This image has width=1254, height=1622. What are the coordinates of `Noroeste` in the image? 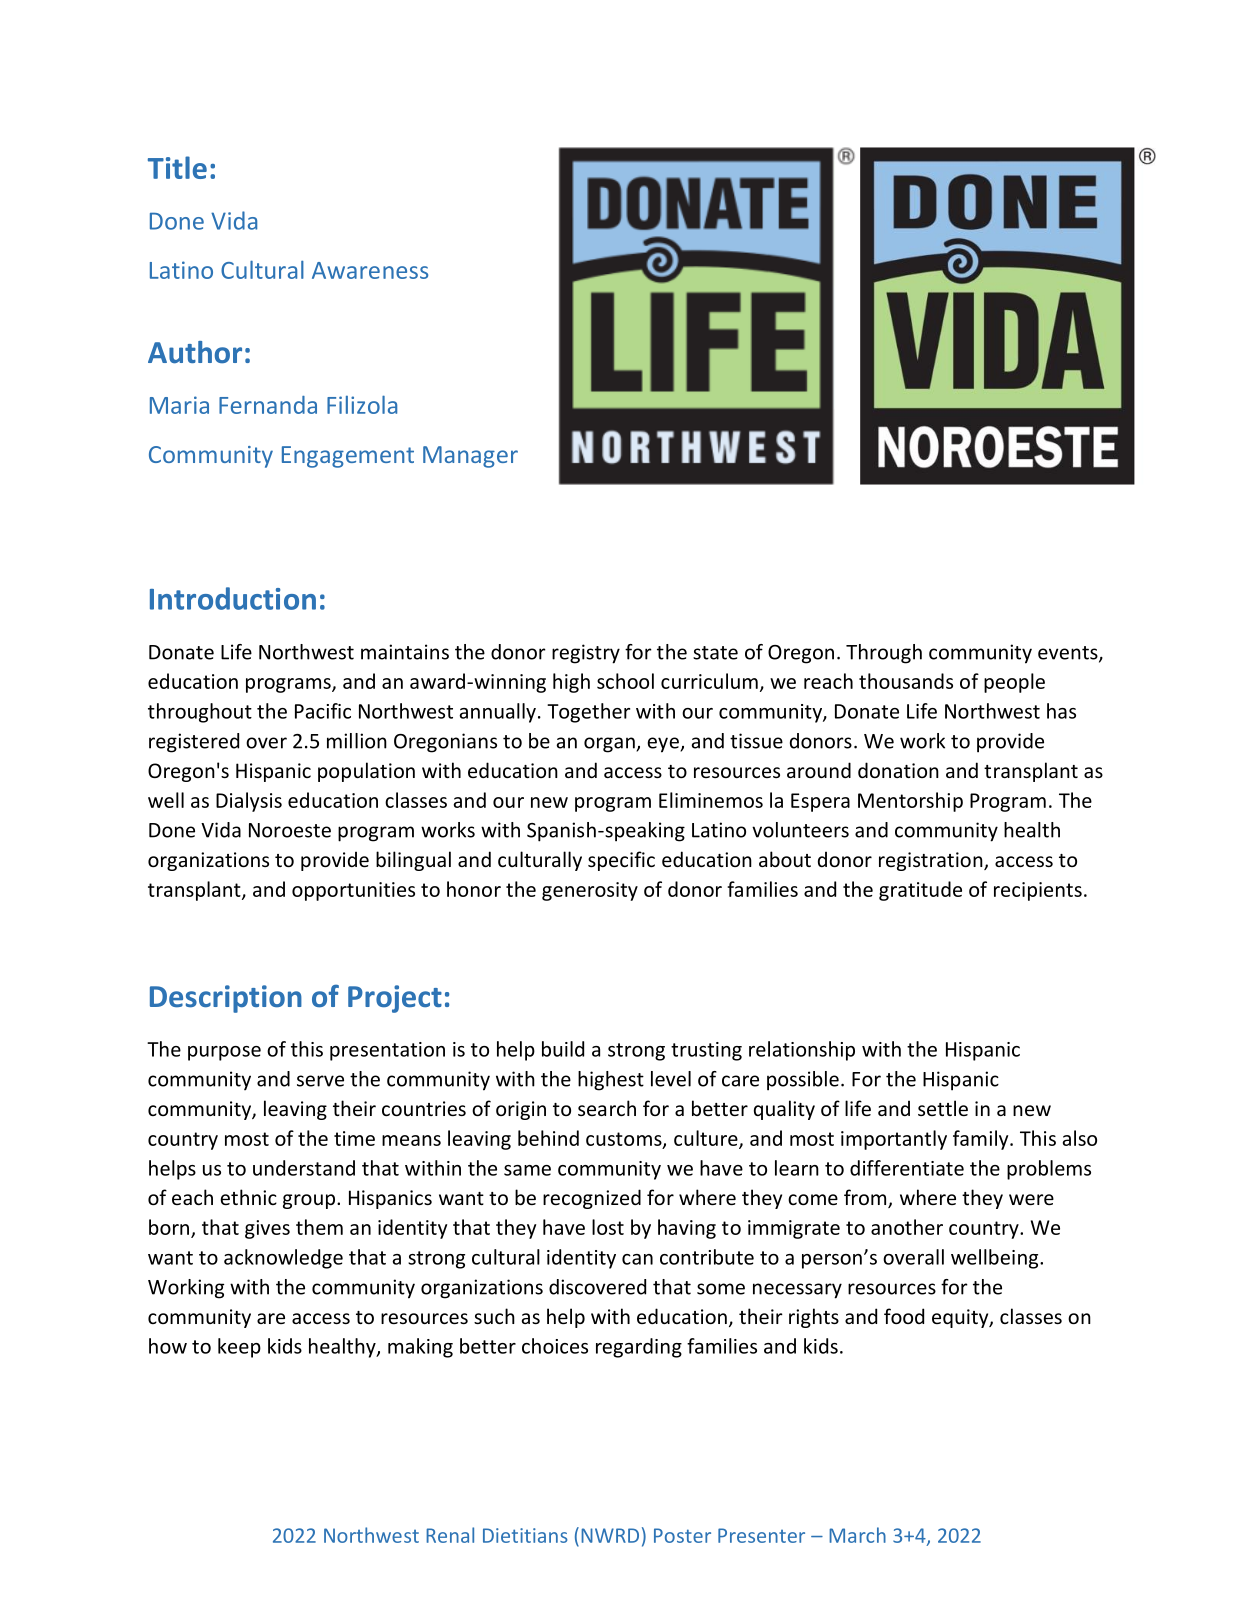 It's located at (290, 830).
